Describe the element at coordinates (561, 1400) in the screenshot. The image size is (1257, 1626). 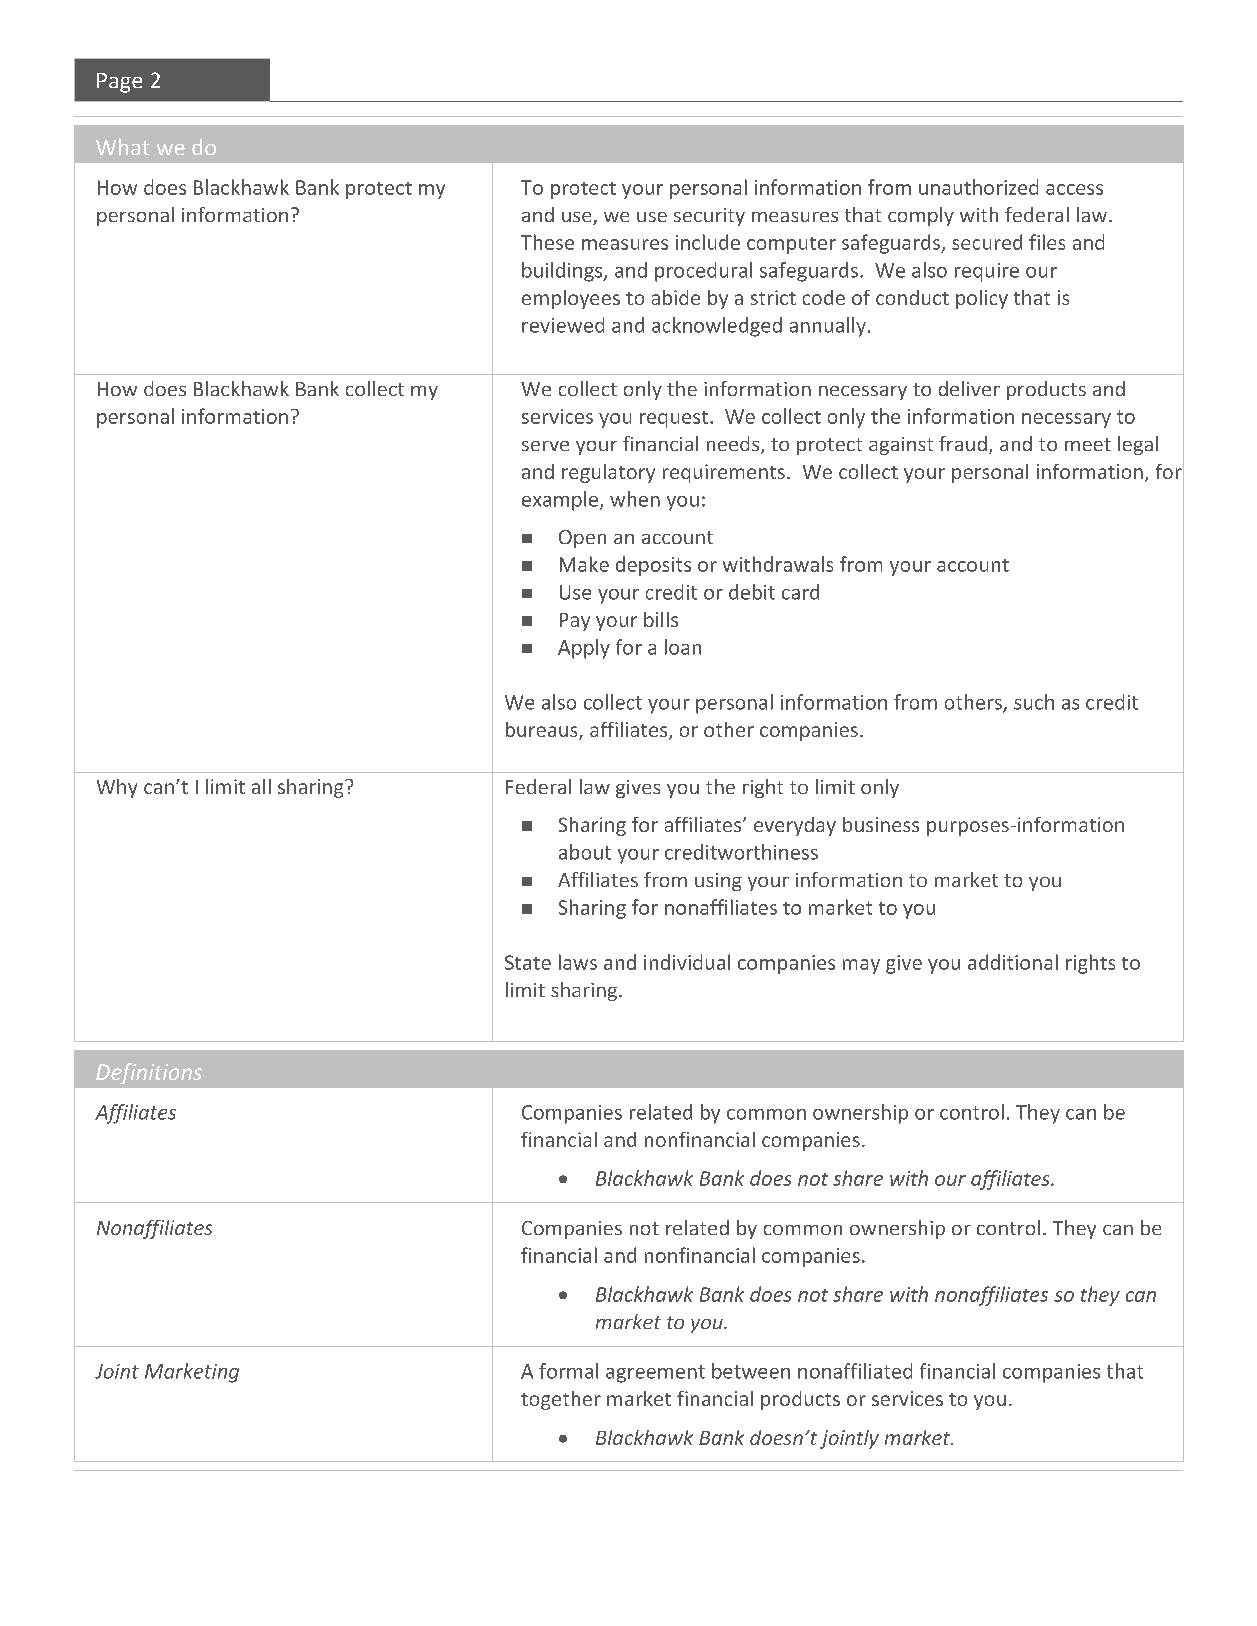
I see `together` at that location.
